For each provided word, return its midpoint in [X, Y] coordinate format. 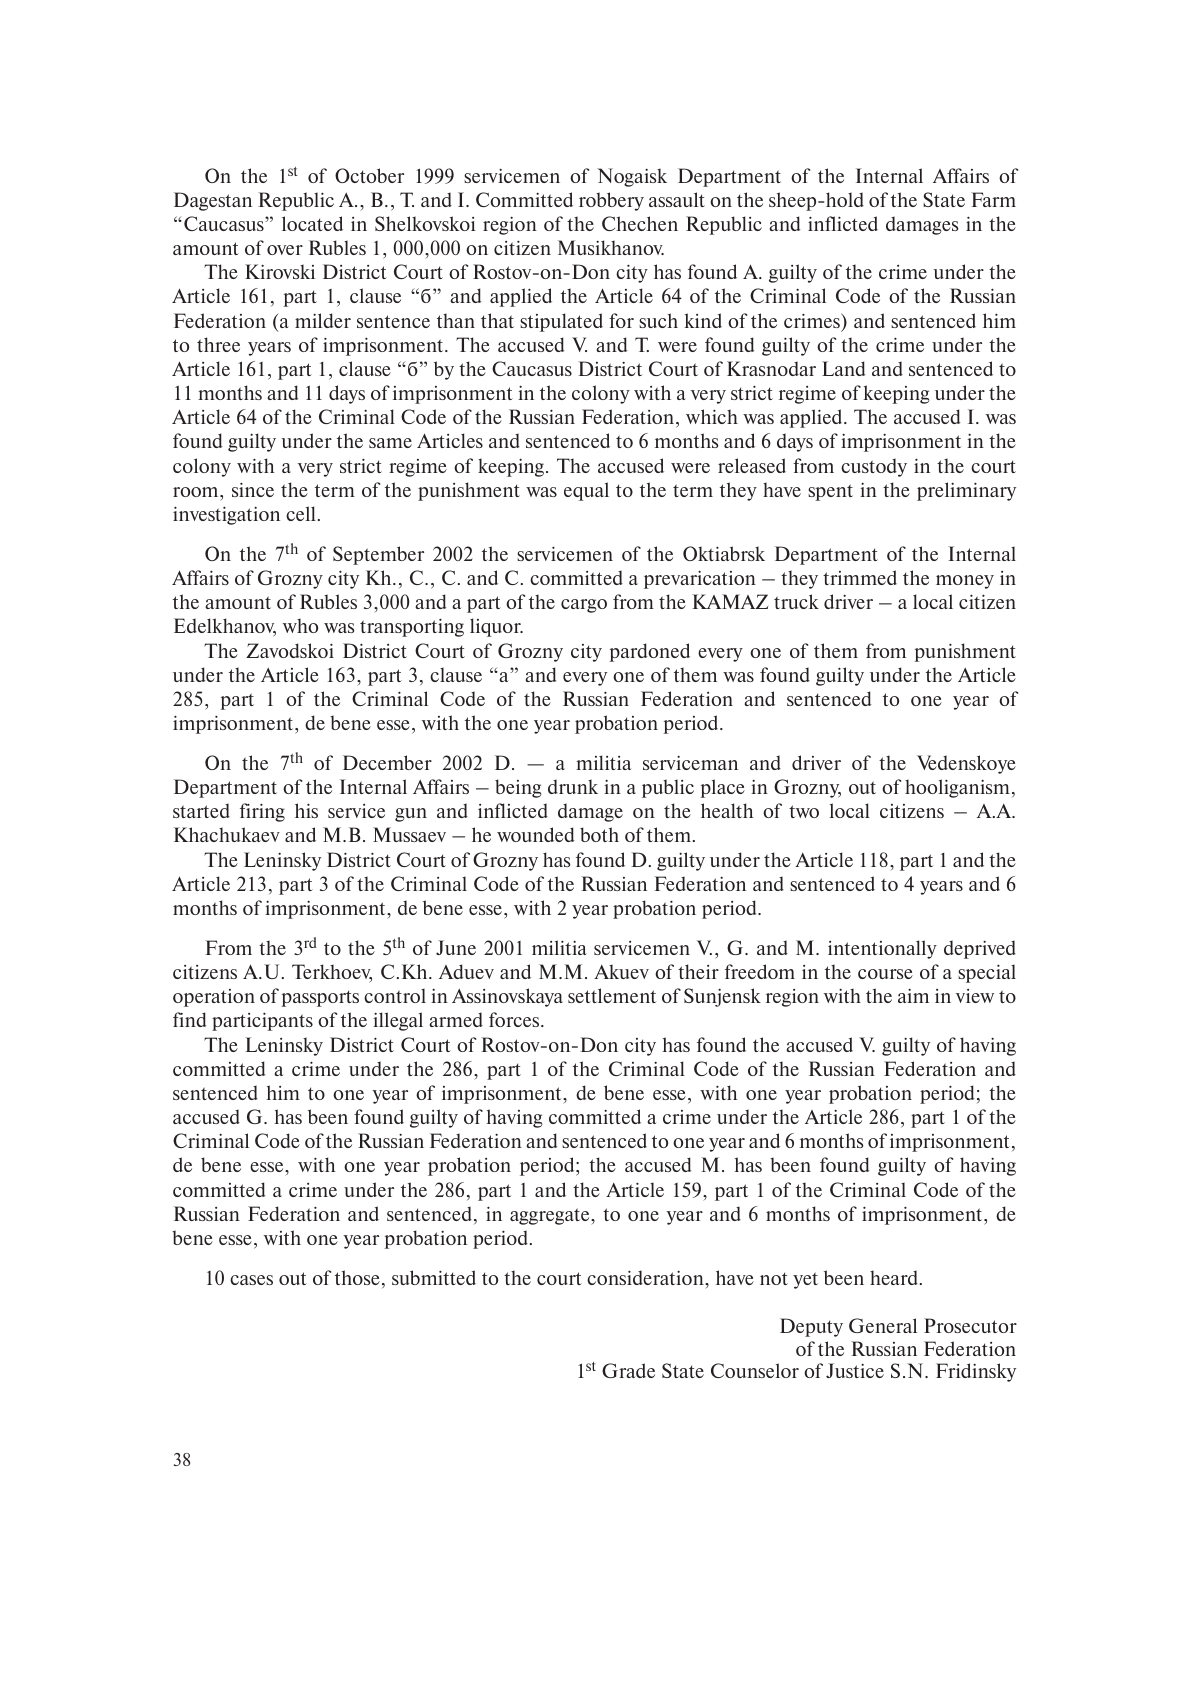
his [306, 810]
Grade [628, 1370]
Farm [993, 199]
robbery [611, 201]
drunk [573, 786]
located [312, 223]
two [804, 811]
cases [251, 1280]
